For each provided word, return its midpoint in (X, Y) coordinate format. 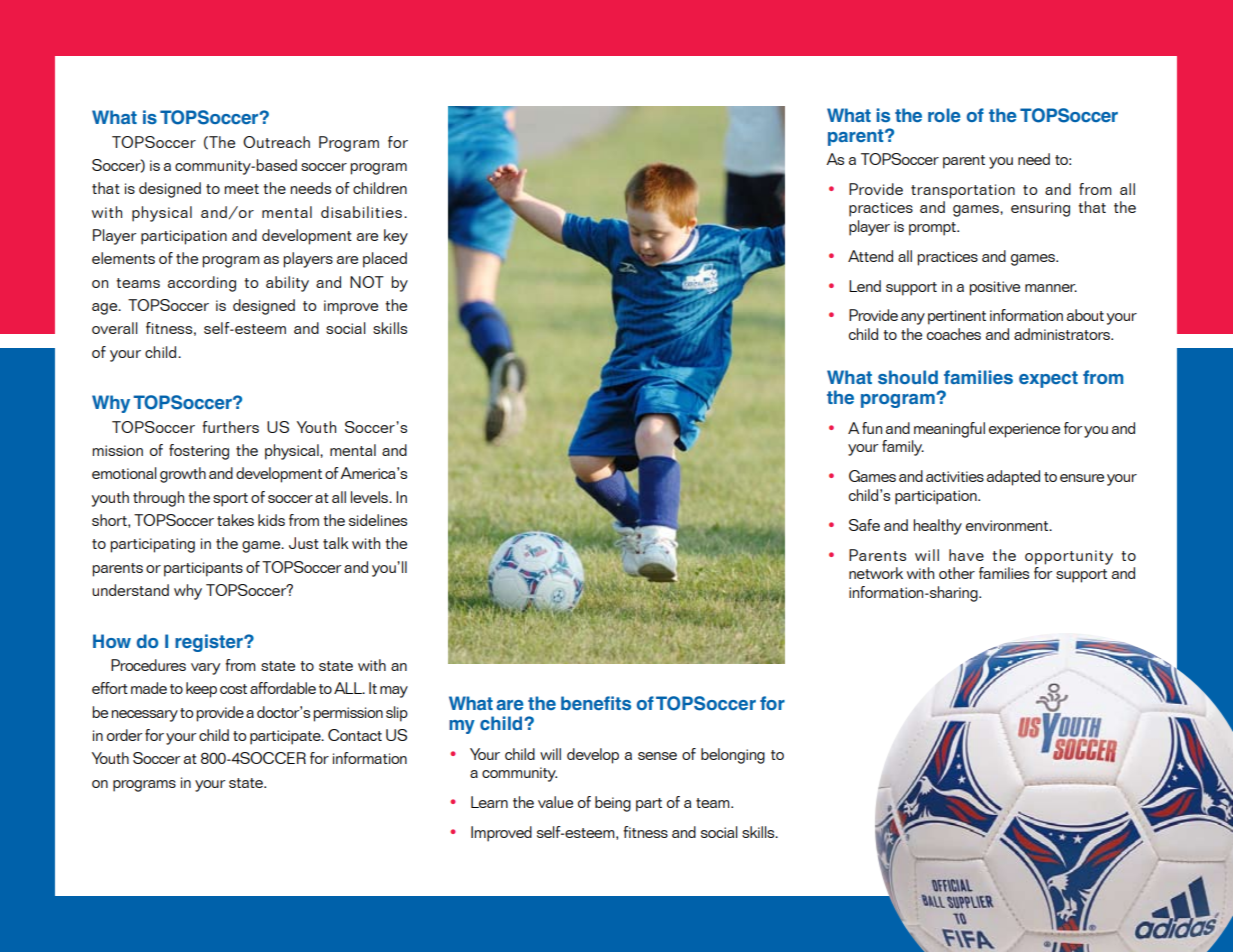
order (124, 735)
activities (955, 476)
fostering (199, 452)
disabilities (361, 212)
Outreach (276, 142)
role (944, 115)
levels (370, 497)
